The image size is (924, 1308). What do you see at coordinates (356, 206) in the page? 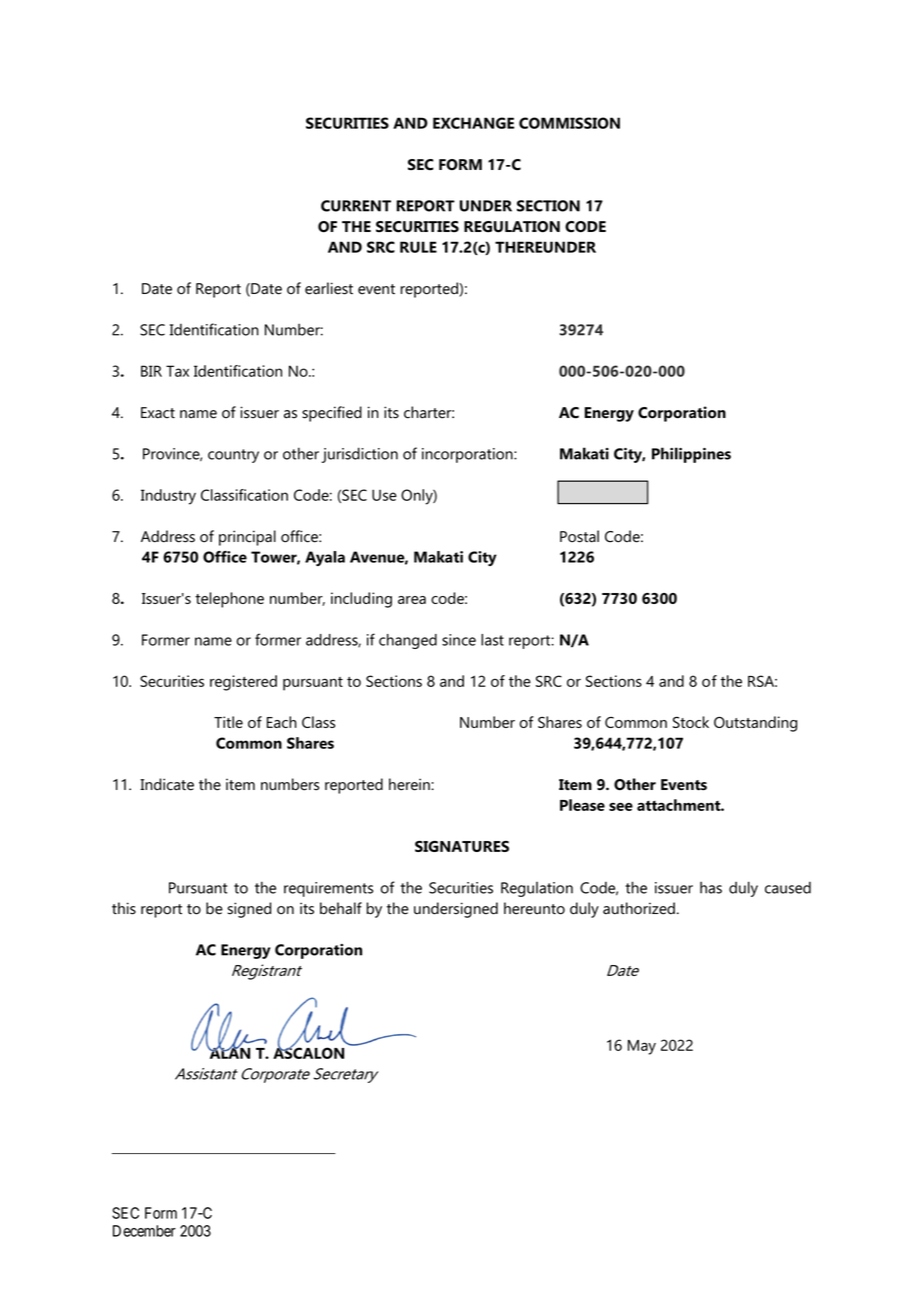
I see `CURRENT` at bounding box center [356, 206].
